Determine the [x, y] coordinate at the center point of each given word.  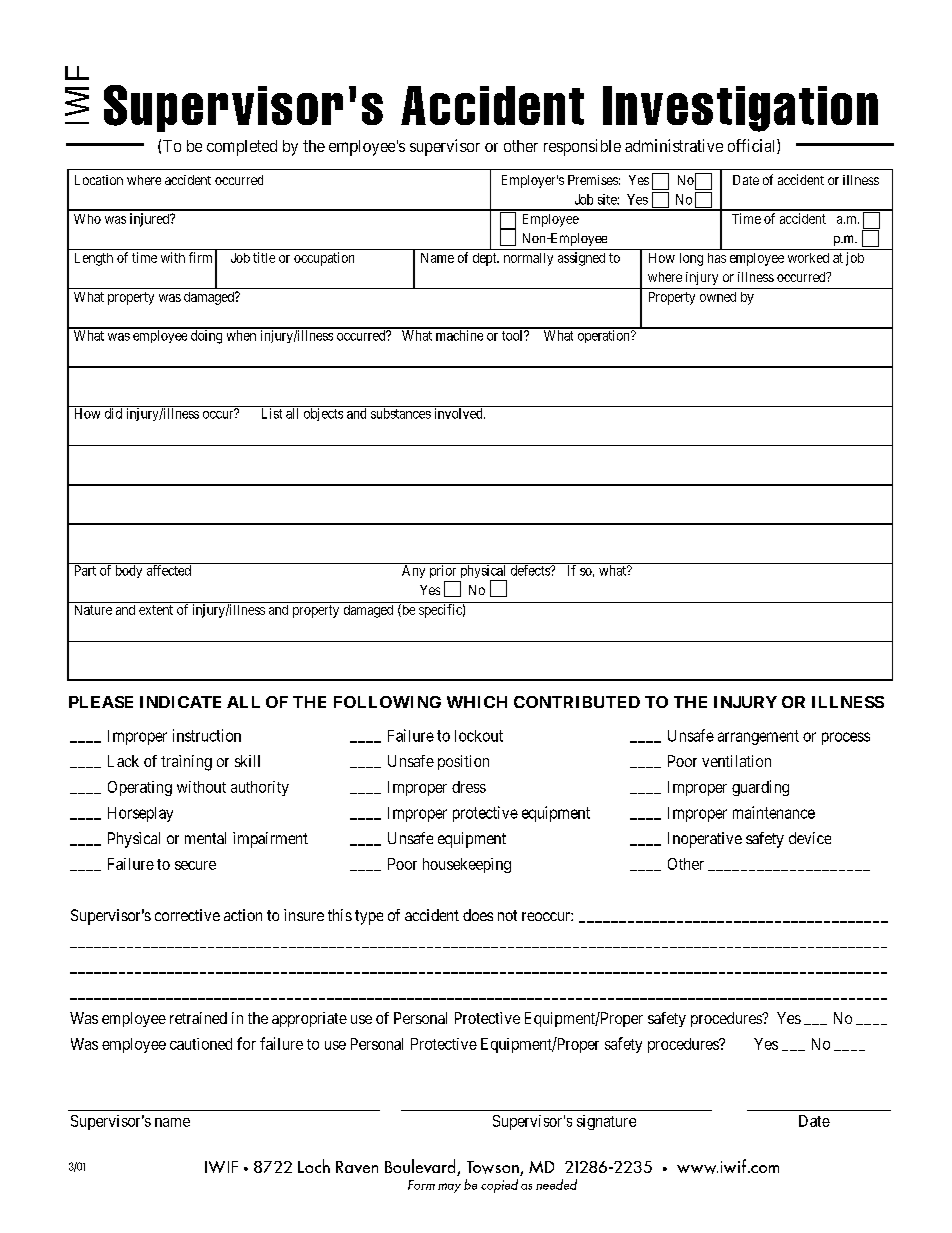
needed [556, 1184]
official [753, 146]
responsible [582, 147]
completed [242, 148]
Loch [314, 1166]
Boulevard [421, 1167]
